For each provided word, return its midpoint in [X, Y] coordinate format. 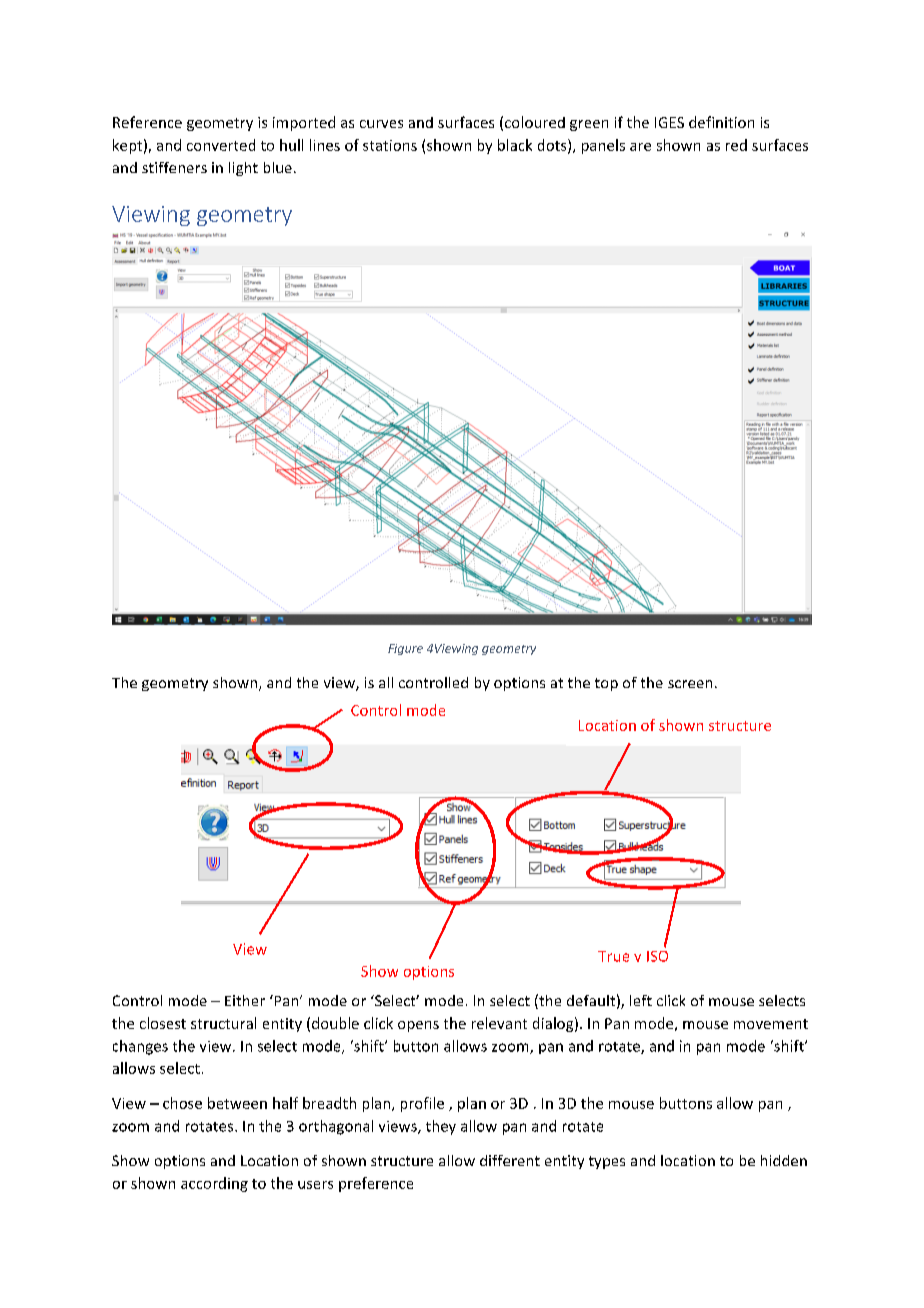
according [214, 1184]
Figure [405, 649]
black [515, 145]
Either [245, 1000]
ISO [657, 956]
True [613, 956]
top [606, 684]
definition [721, 122]
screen [690, 684]
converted [221, 145]
